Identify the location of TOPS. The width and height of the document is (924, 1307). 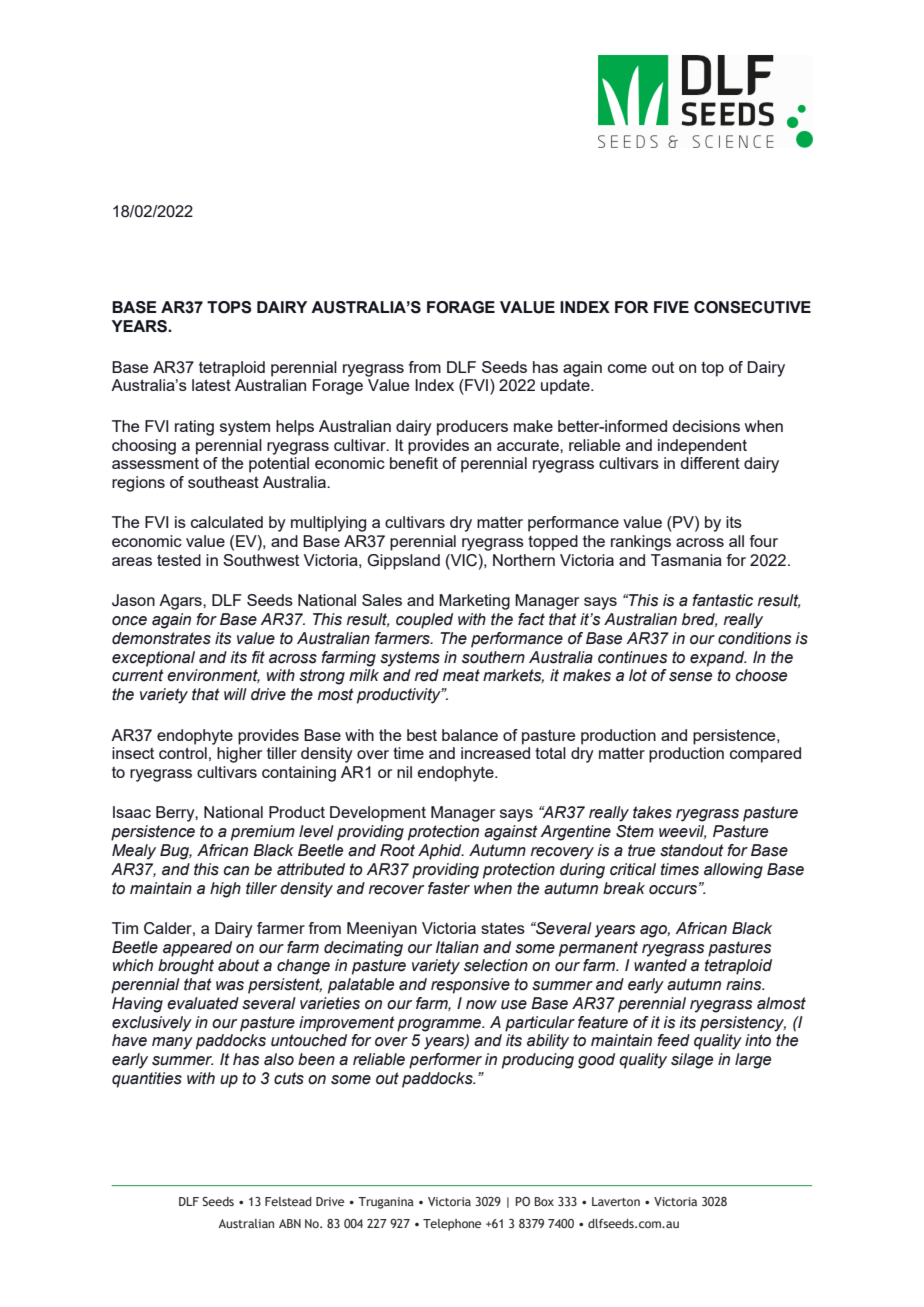
(229, 307).
